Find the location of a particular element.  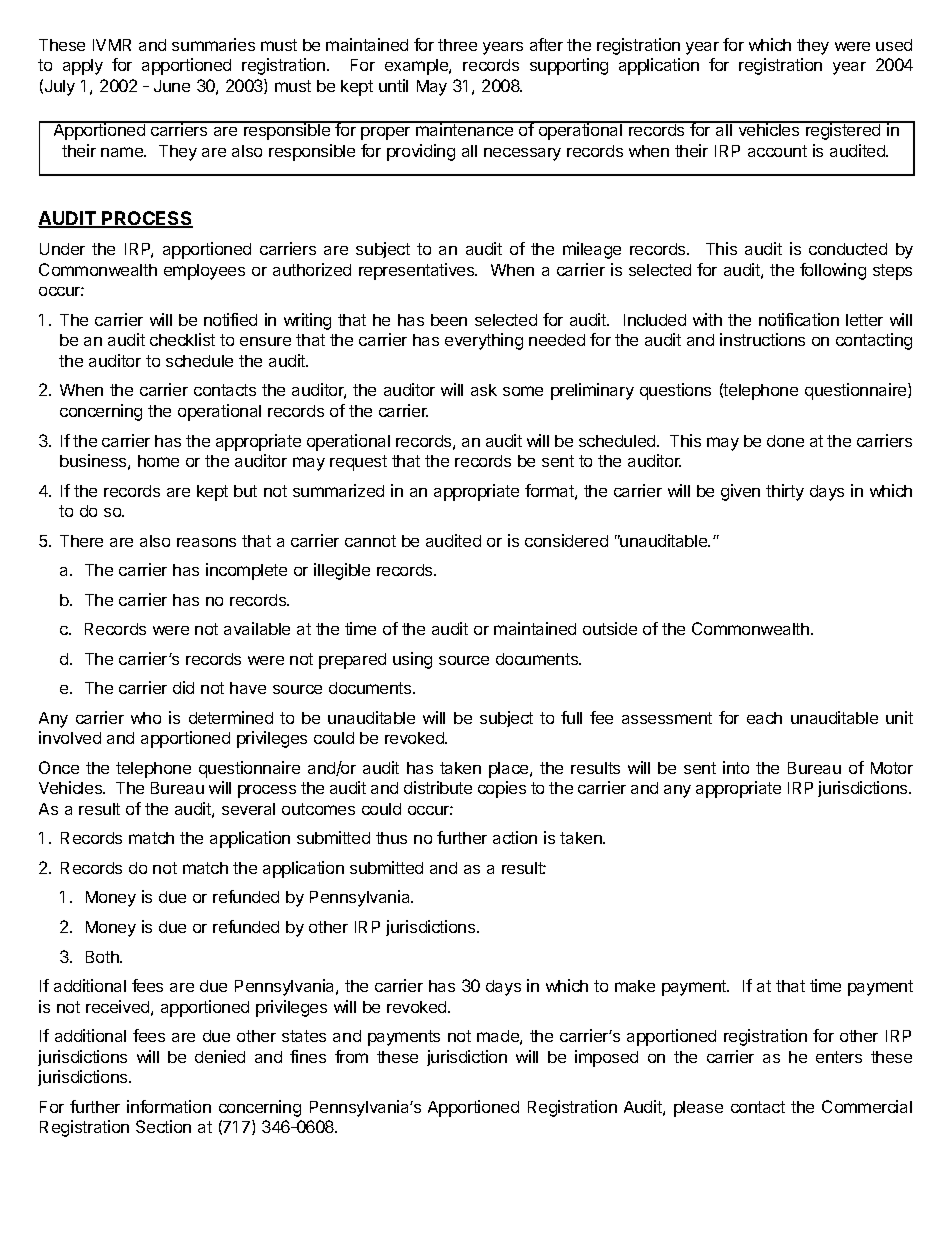

into is located at coordinates (736, 767).
